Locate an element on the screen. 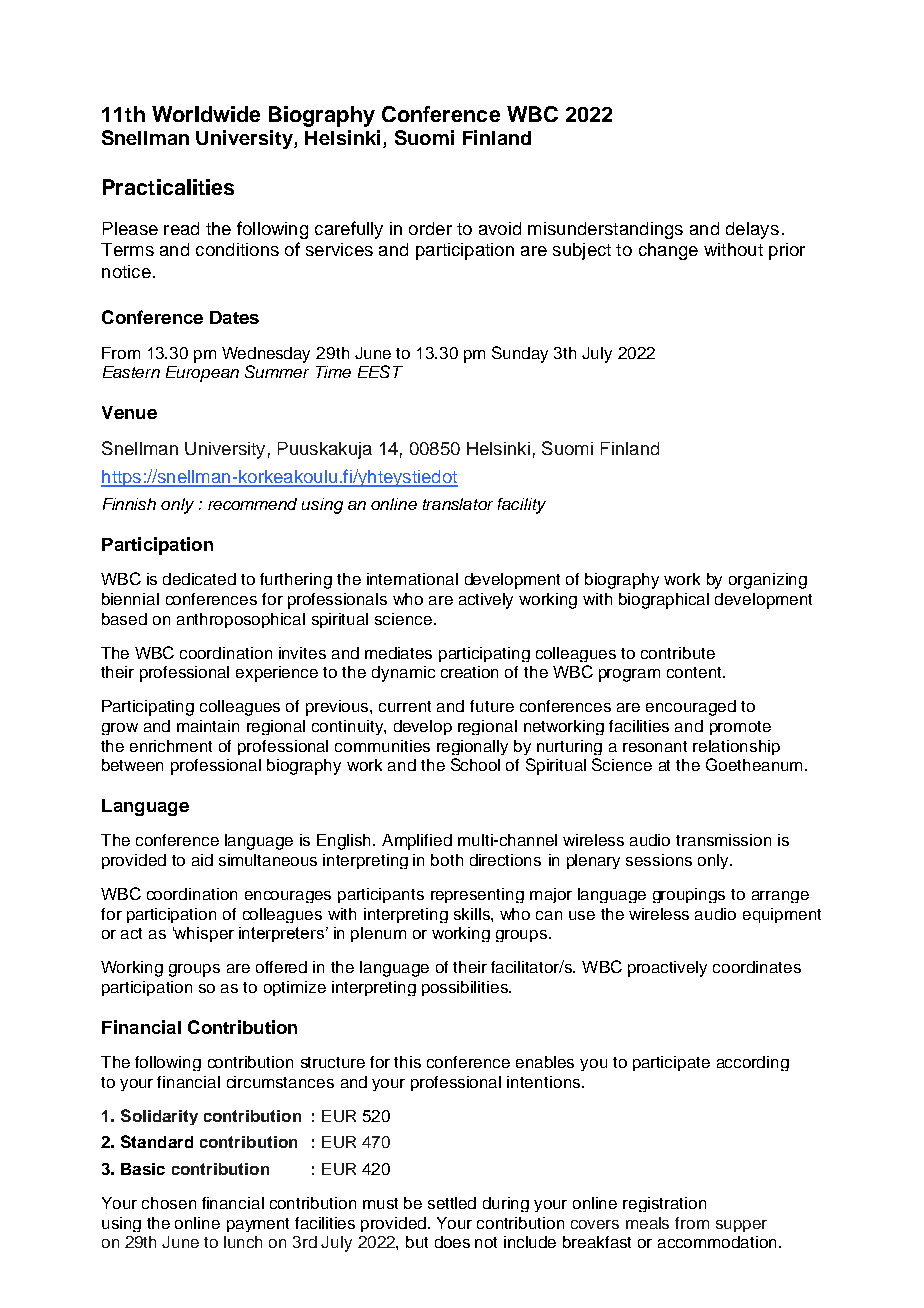  settled is located at coordinates (452, 1203).
